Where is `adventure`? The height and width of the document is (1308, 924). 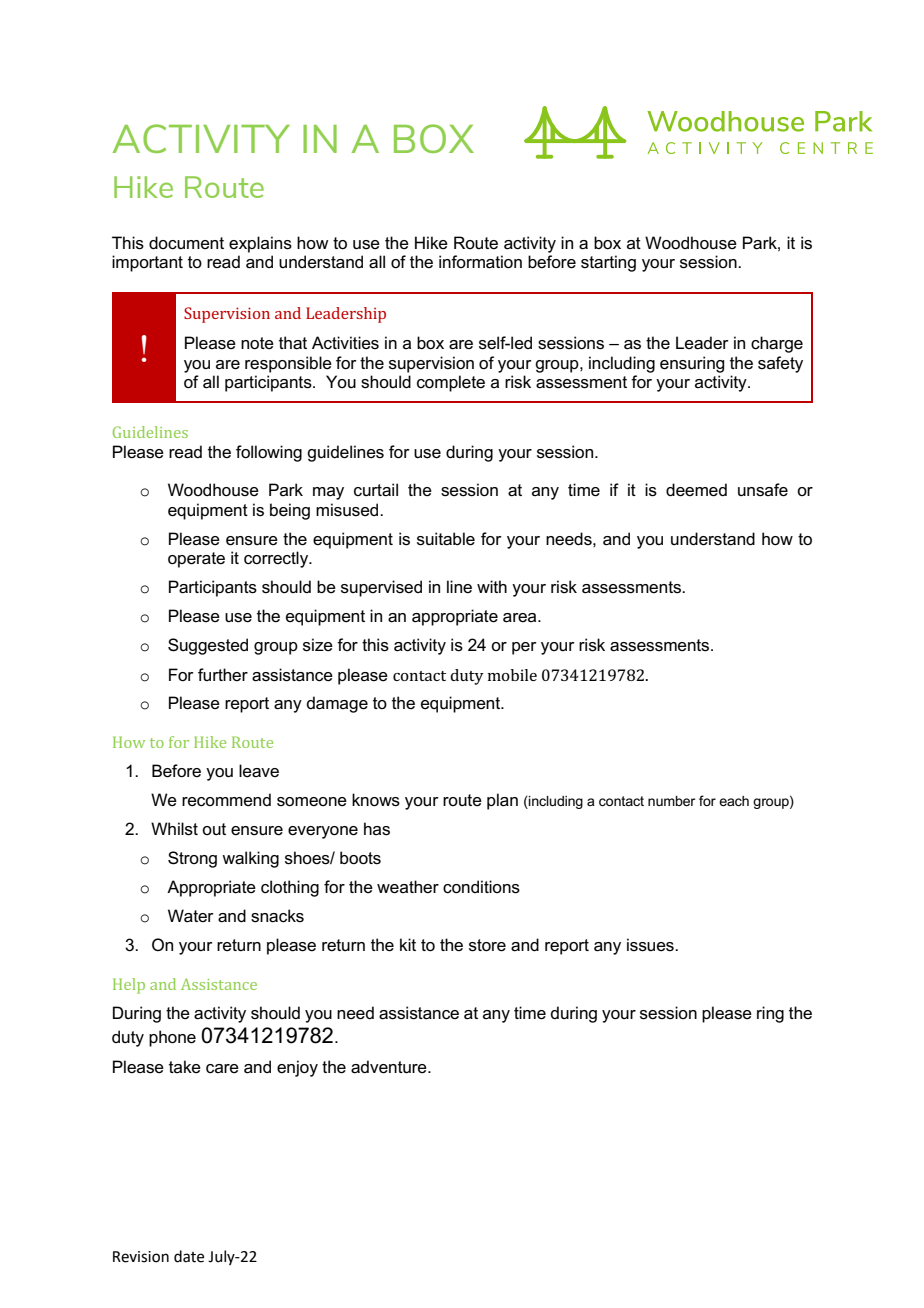
adventure is located at coordinates (390, 1067).
